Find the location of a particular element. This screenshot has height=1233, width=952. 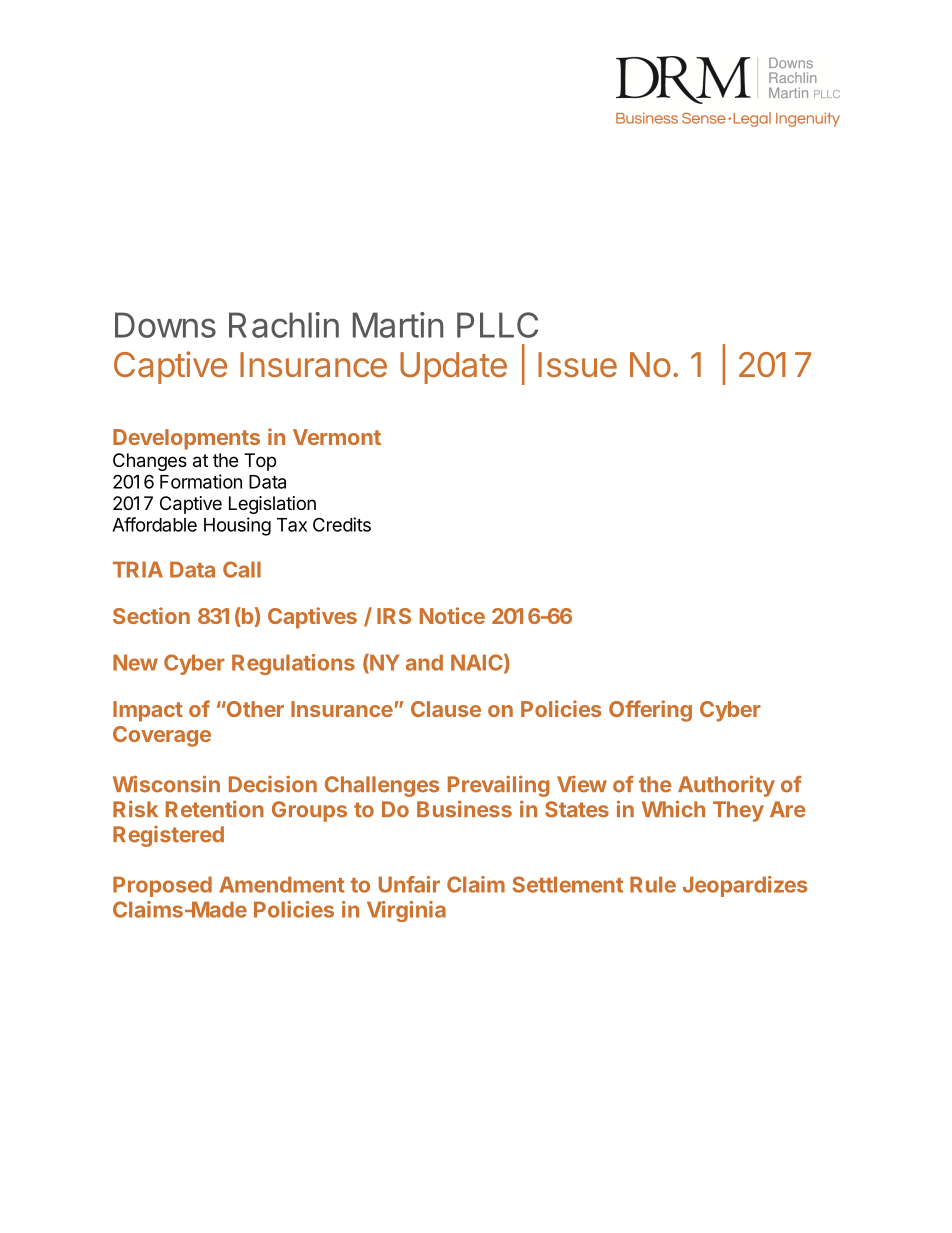

Unfair is located at coordinates (409, 884).
